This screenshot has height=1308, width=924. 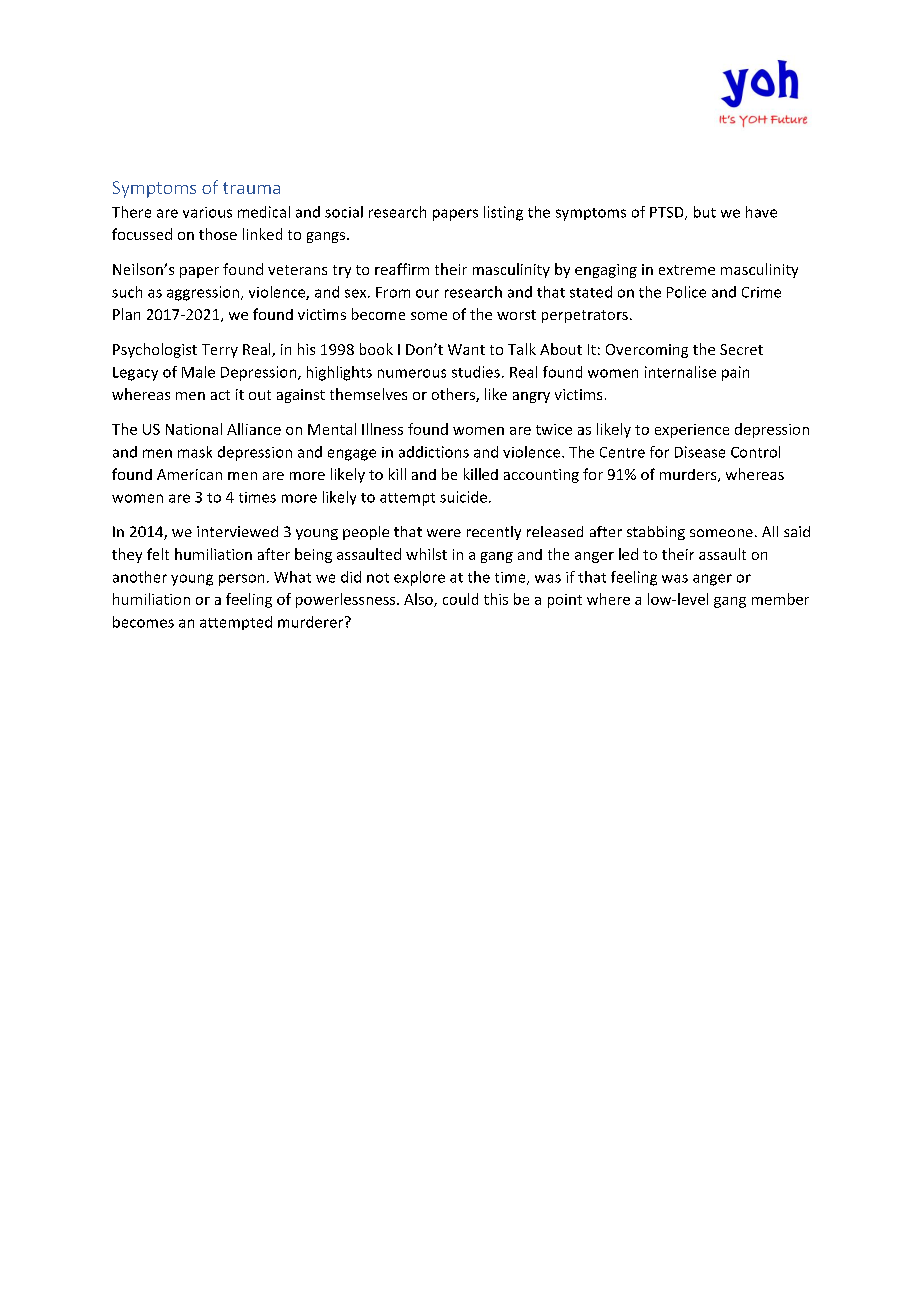 I want to click on experience, so click(x=692, y=431).
